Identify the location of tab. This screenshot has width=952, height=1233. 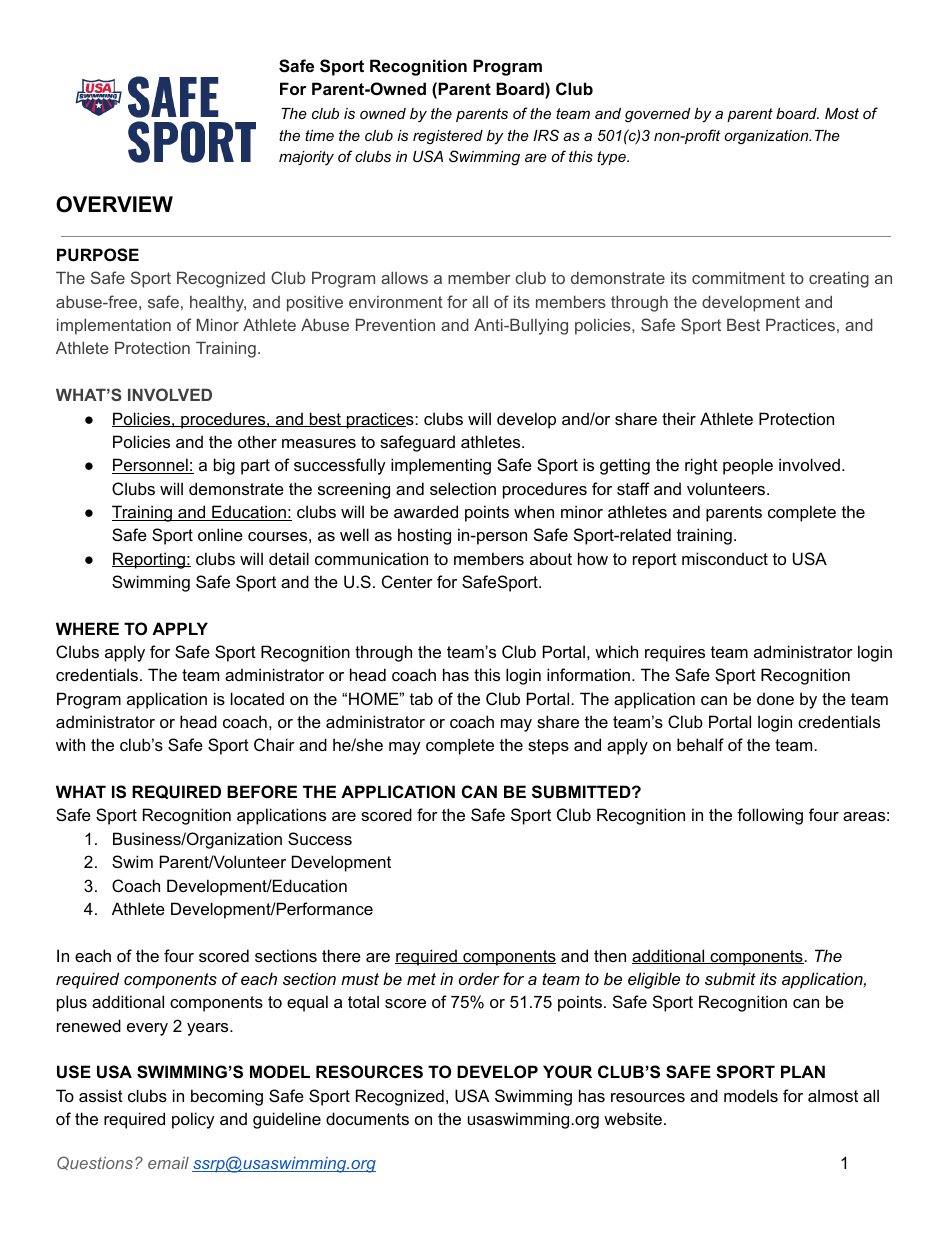
(421, 698).
